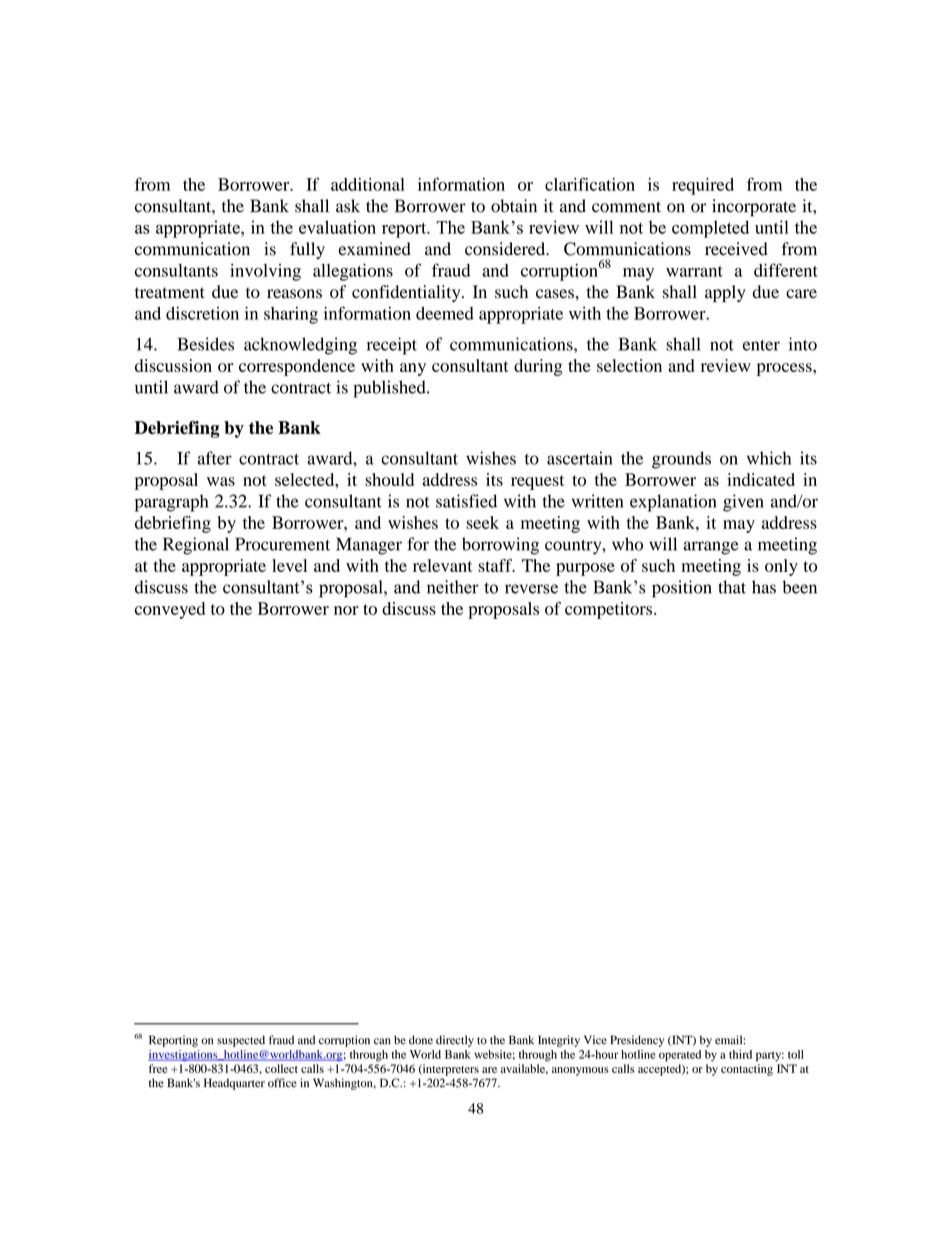 The height and width of the screenshot is (1233, 952). I want to click on incorporate, so click(754, 208).
